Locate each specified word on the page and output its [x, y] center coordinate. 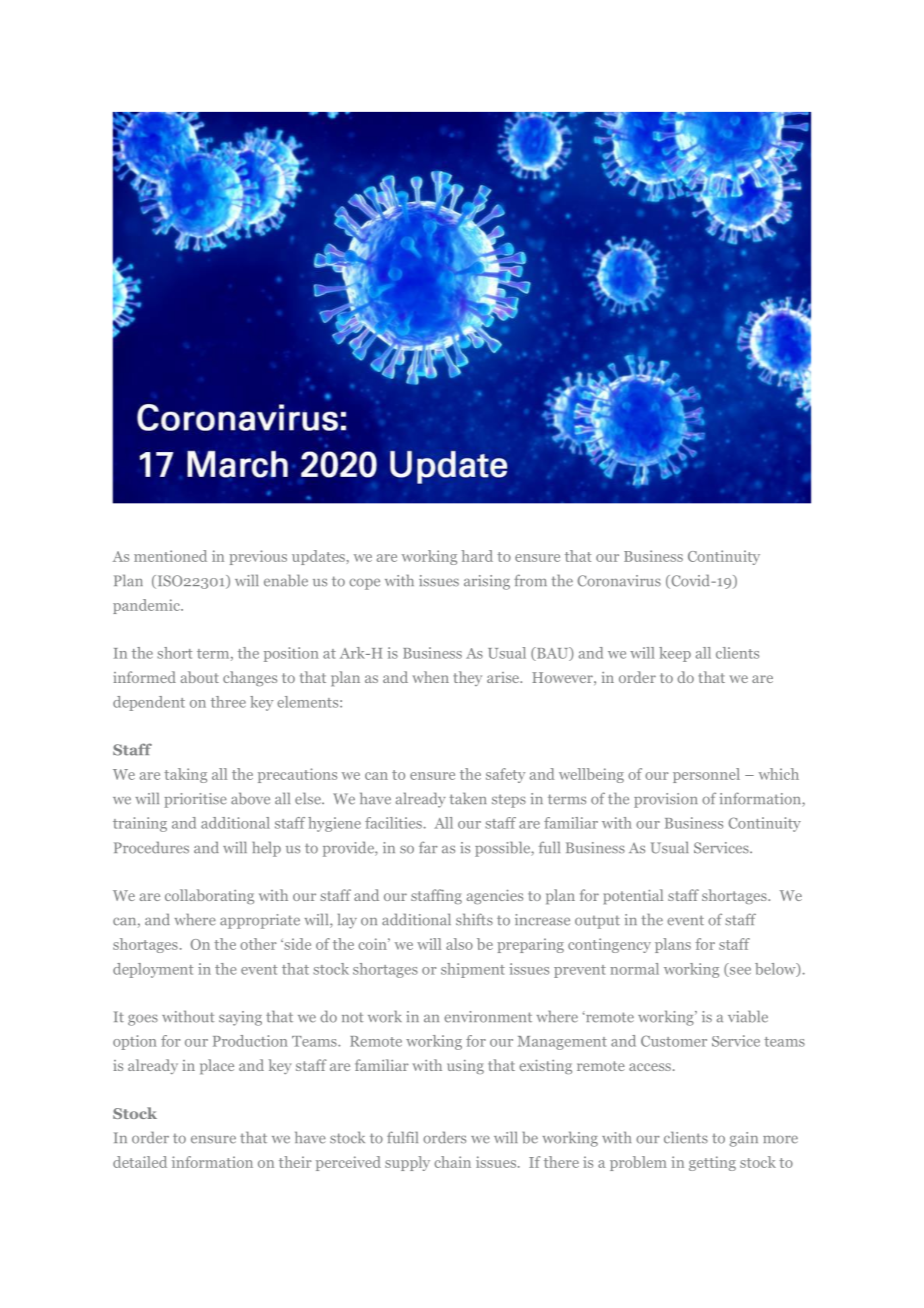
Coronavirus [619, 581]
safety [505, 775]
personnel [706, 775]
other [258, 944]
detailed [140, 1162]
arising [487, 582]
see [739, 972]
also [459, 944]
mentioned [170, 556]
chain [452, 1162]
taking [185, 775]
